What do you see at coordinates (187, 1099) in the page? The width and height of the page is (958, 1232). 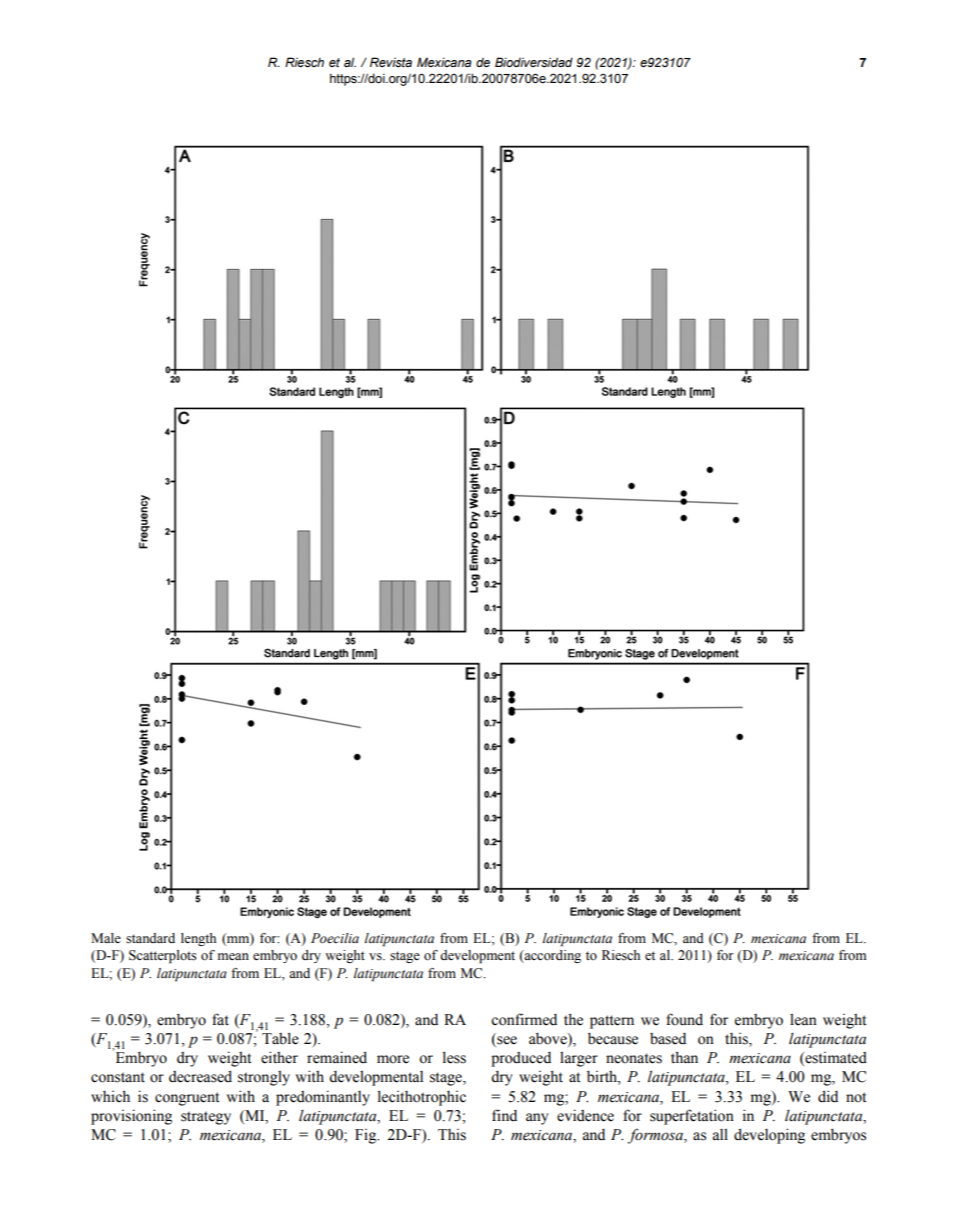 I see `congruent` at bounding box center [187, 1099].
